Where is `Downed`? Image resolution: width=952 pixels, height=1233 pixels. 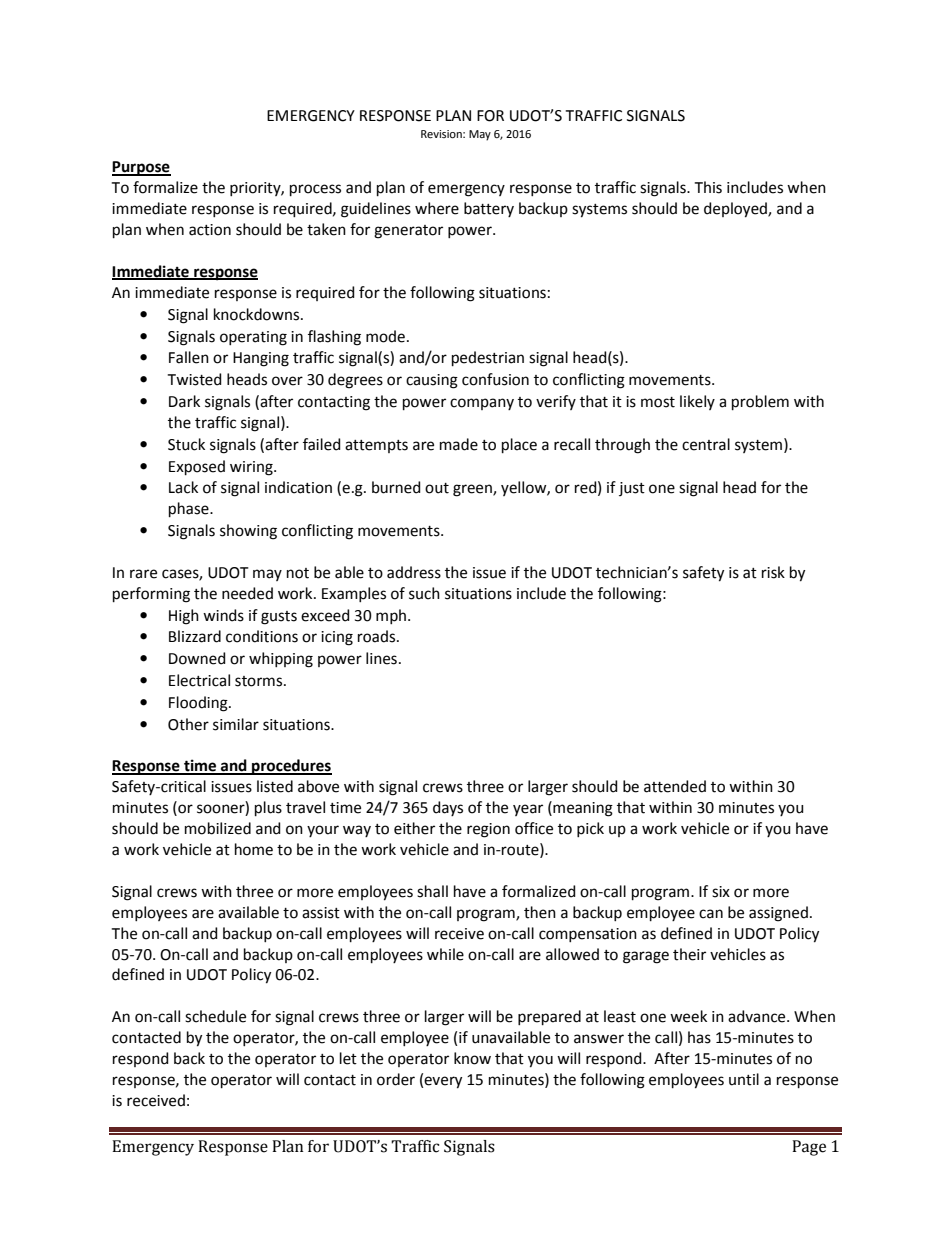
Downed is located at coordinates (197, 658).
